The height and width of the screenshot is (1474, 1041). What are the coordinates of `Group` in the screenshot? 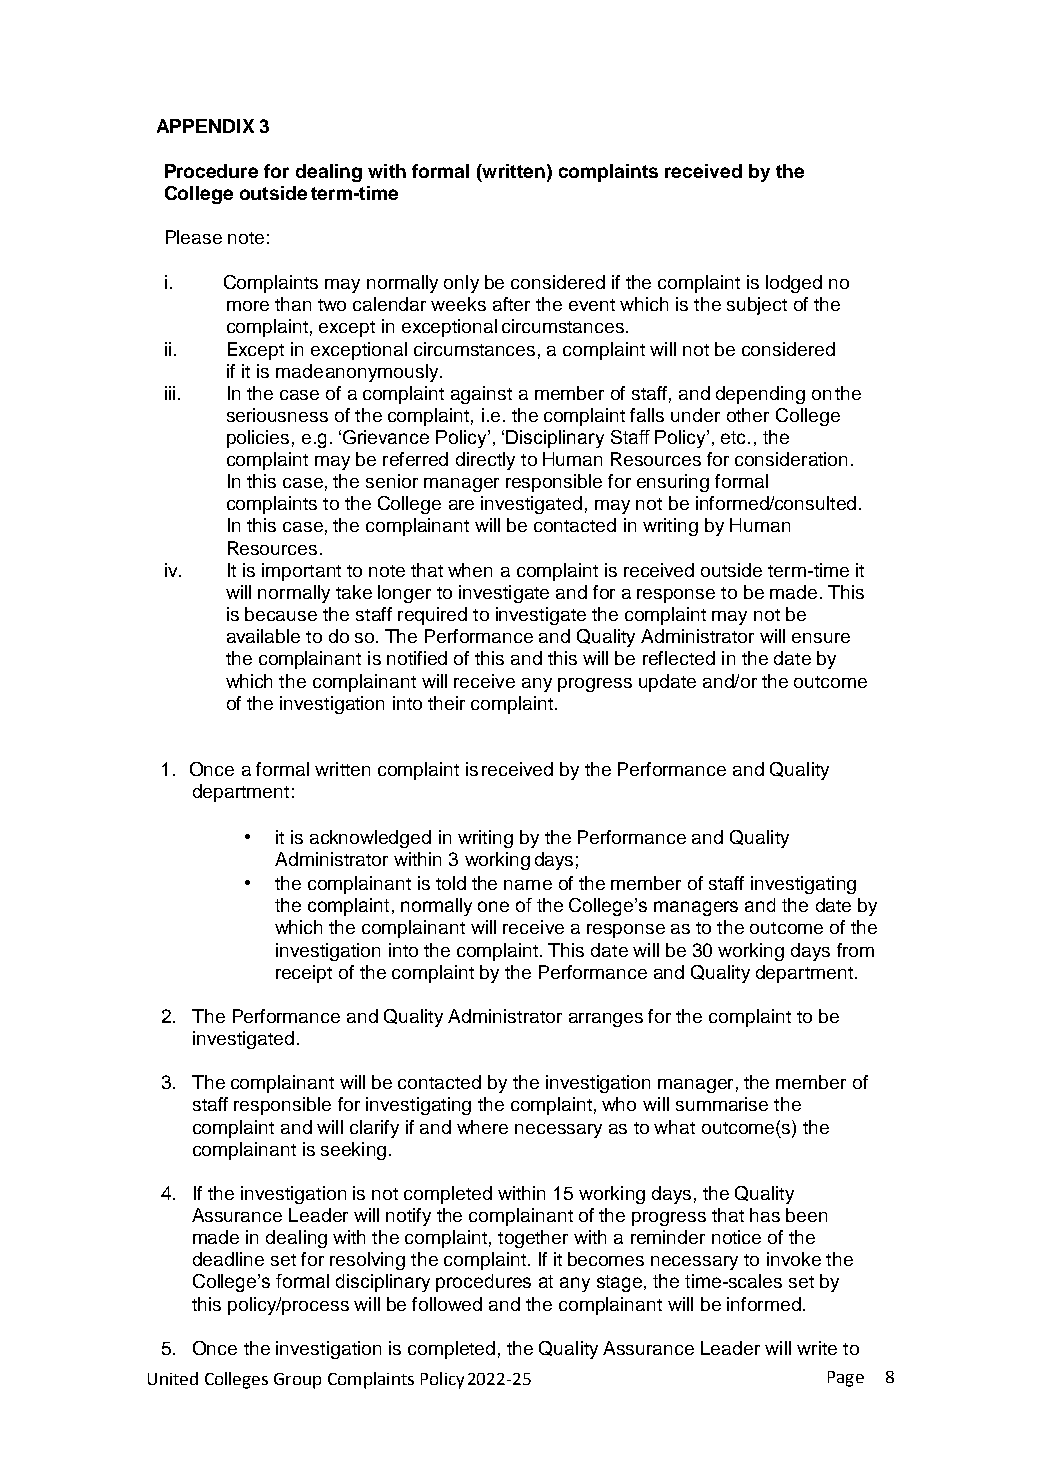 It's located at (297, 1381).
